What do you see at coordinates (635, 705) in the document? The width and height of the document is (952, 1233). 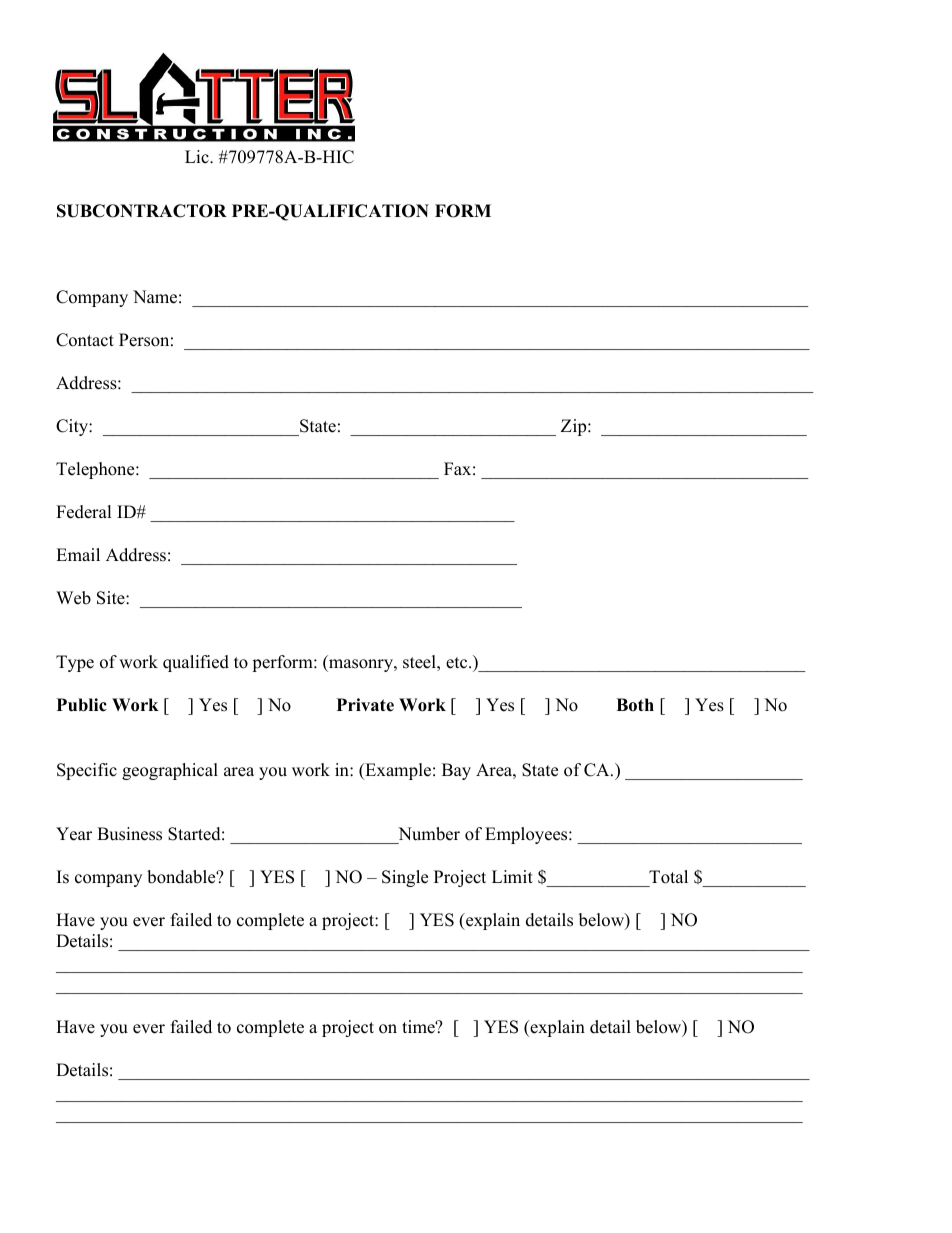 I see `Both` at bounding box center [635, 705].
